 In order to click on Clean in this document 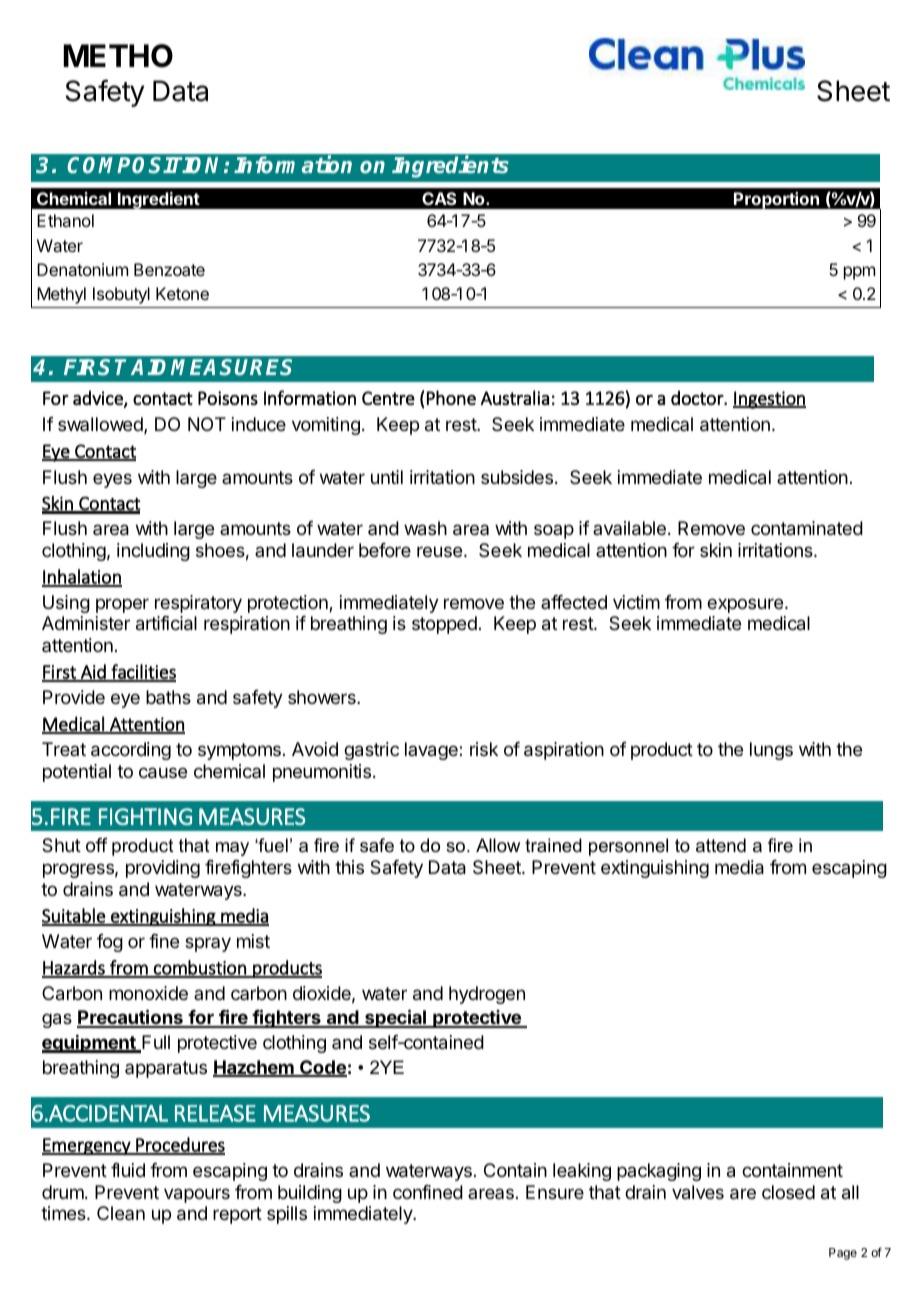, I will do `click(121, 1213)`.
